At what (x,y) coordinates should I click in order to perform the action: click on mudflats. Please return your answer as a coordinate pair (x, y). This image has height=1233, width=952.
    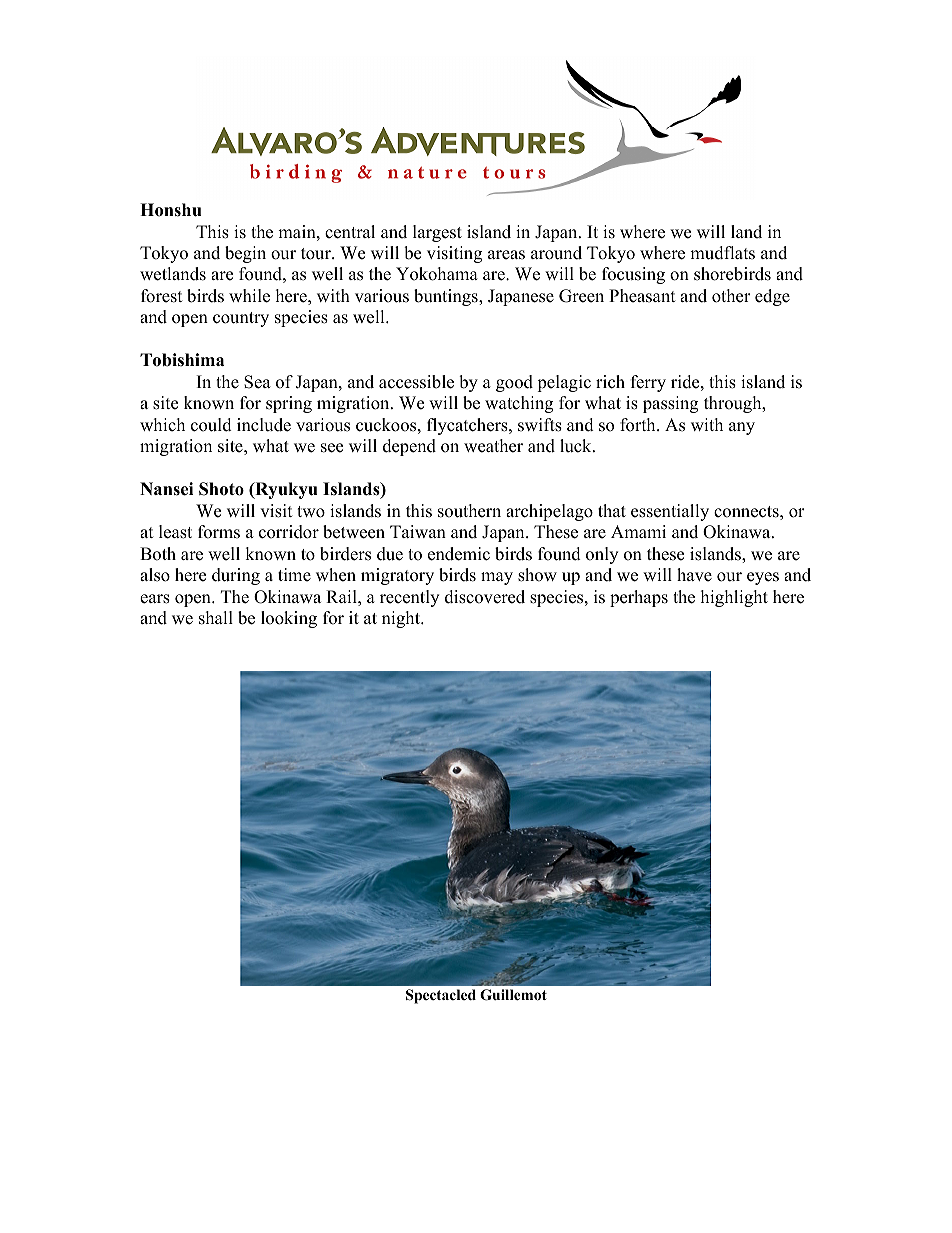
    Looking at the image, I should click on (722, 253).
